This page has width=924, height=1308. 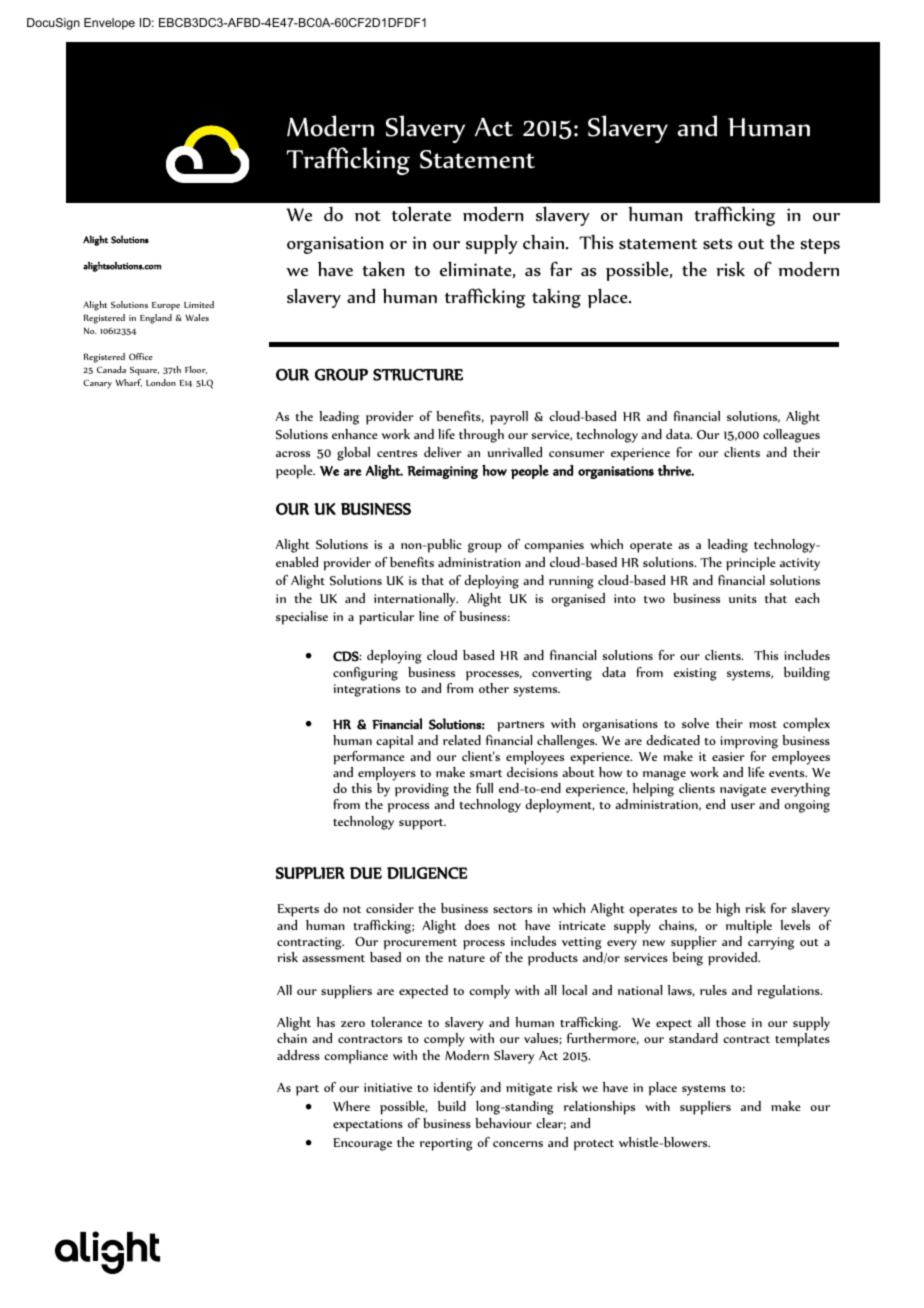 What do you see at coordinates (422, 824) in the page?
I see `support` at bounding box center [422, 824].
